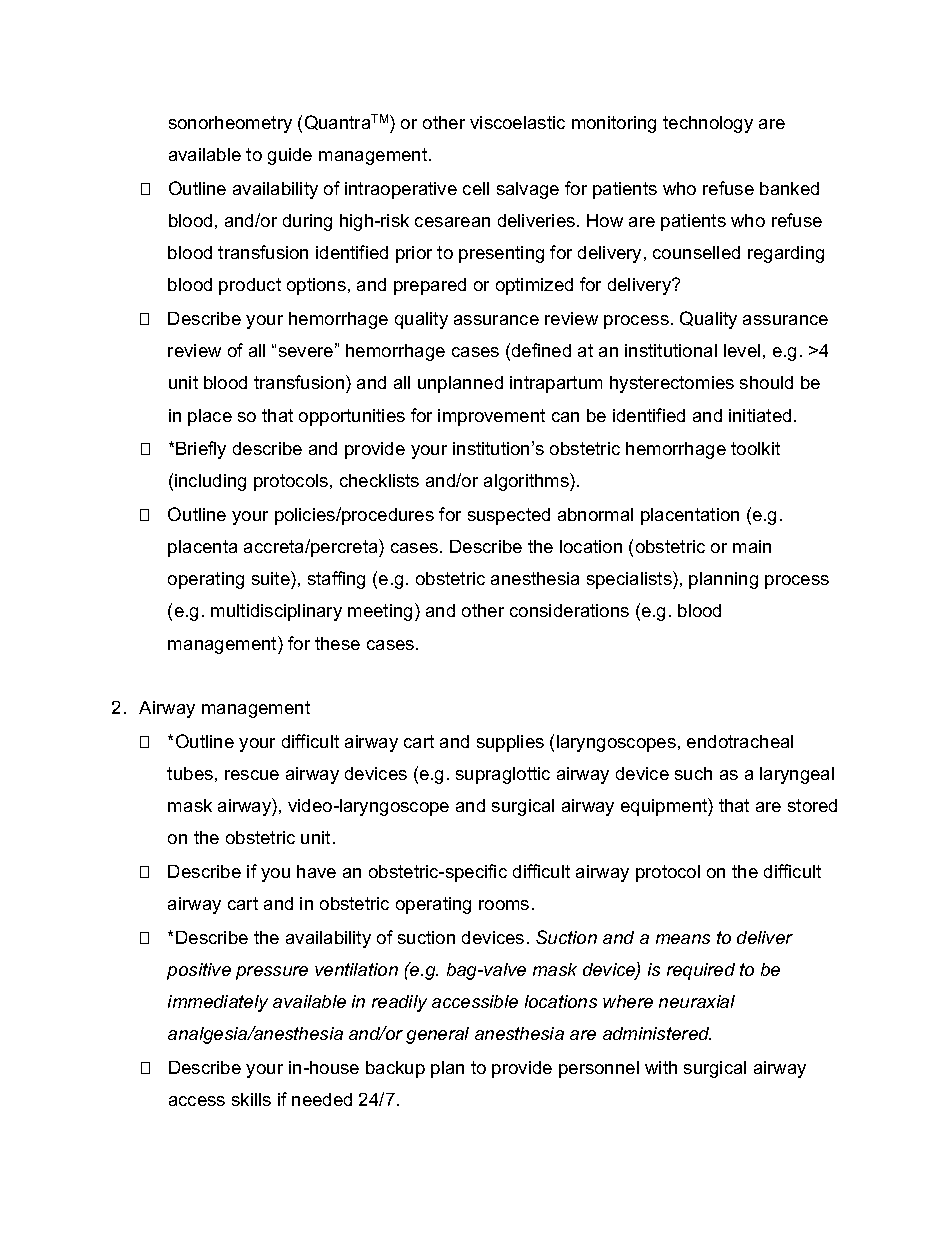 The width and height of the image is (952, 1233). What do you see at coordinates (569, 610) in the image?
I see `considerations` at bounding box center [569, 610].
